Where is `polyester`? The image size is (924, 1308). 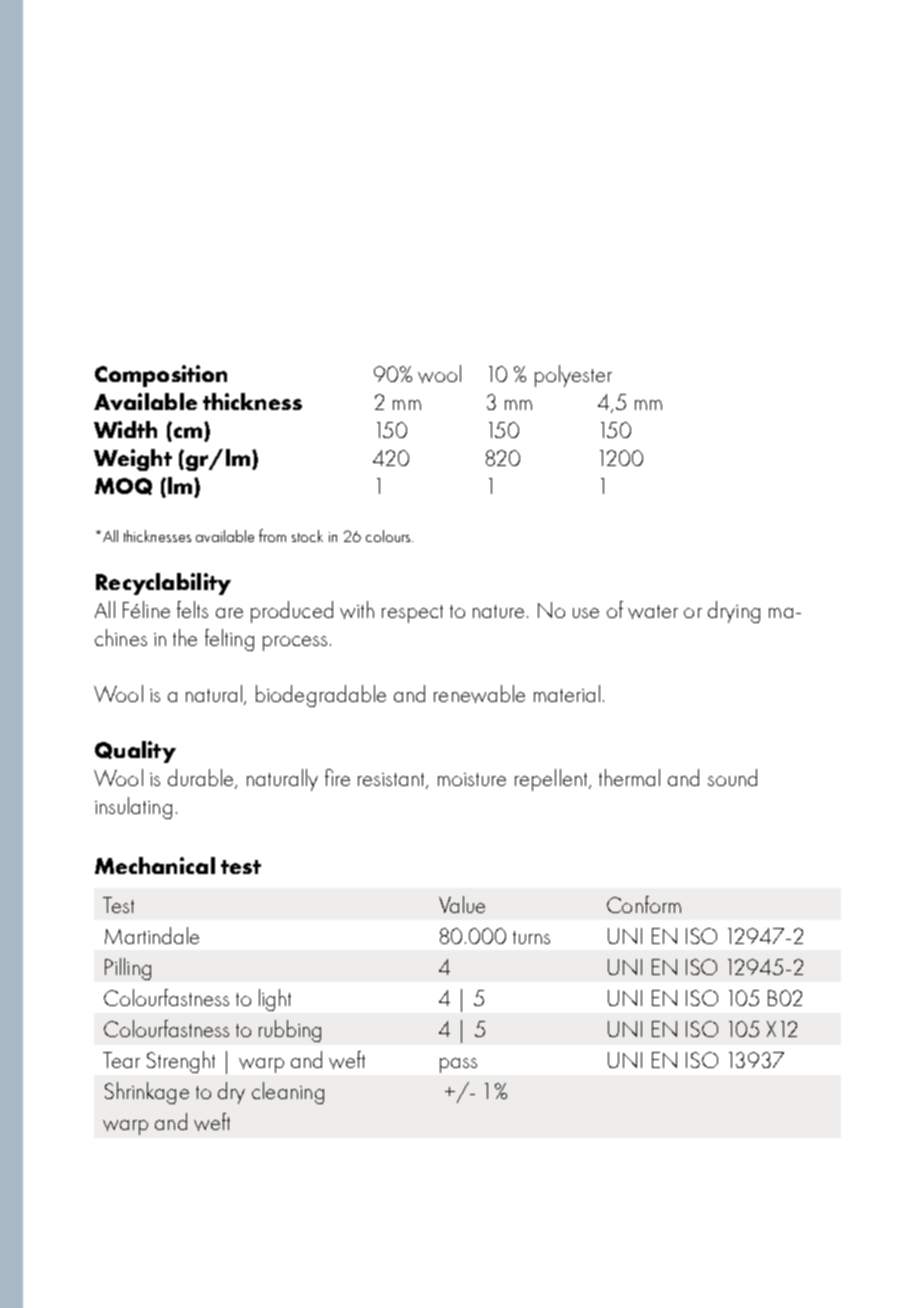
polyester is located at coordinates (573, 376).
